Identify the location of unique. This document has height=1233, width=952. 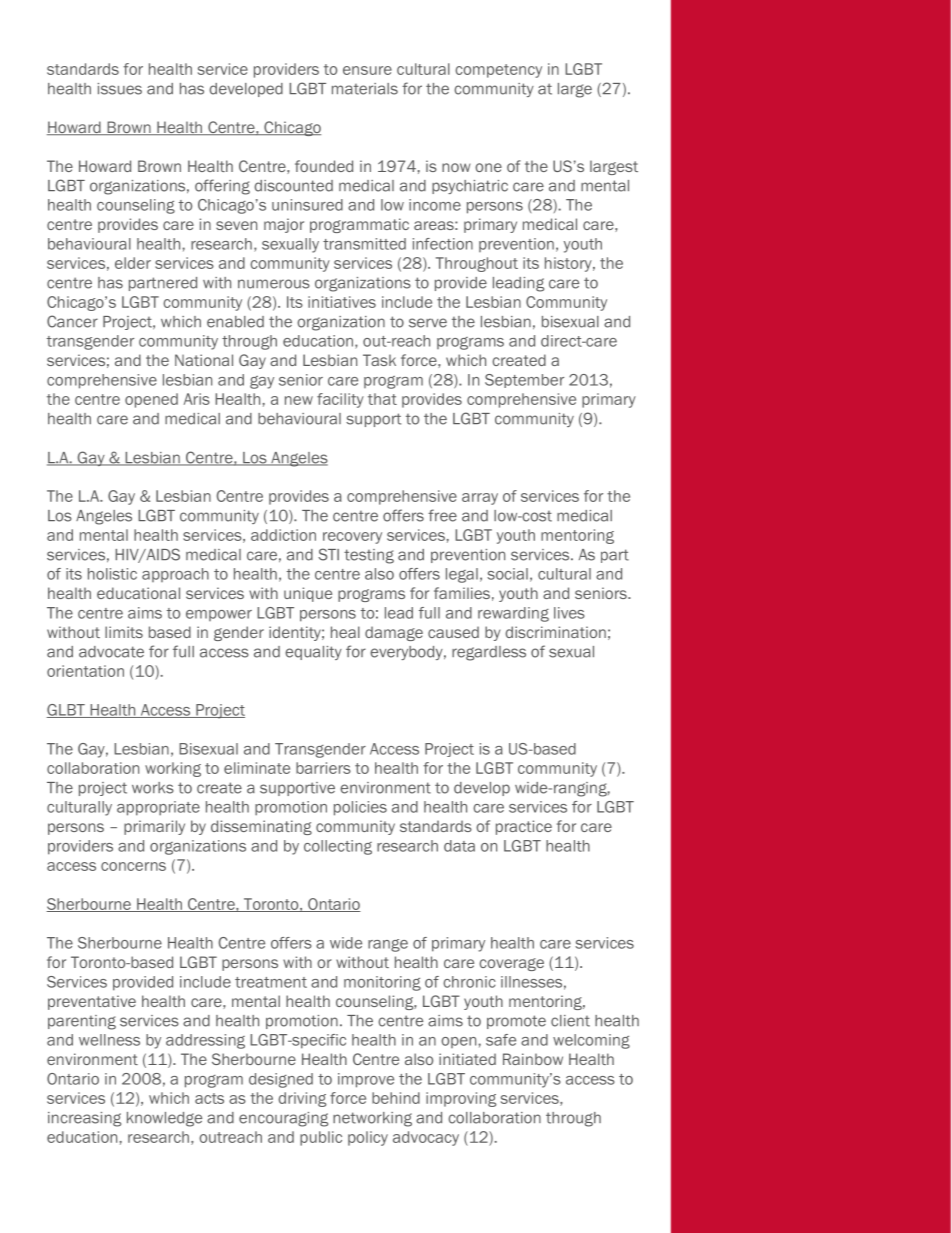
(308, 594).
